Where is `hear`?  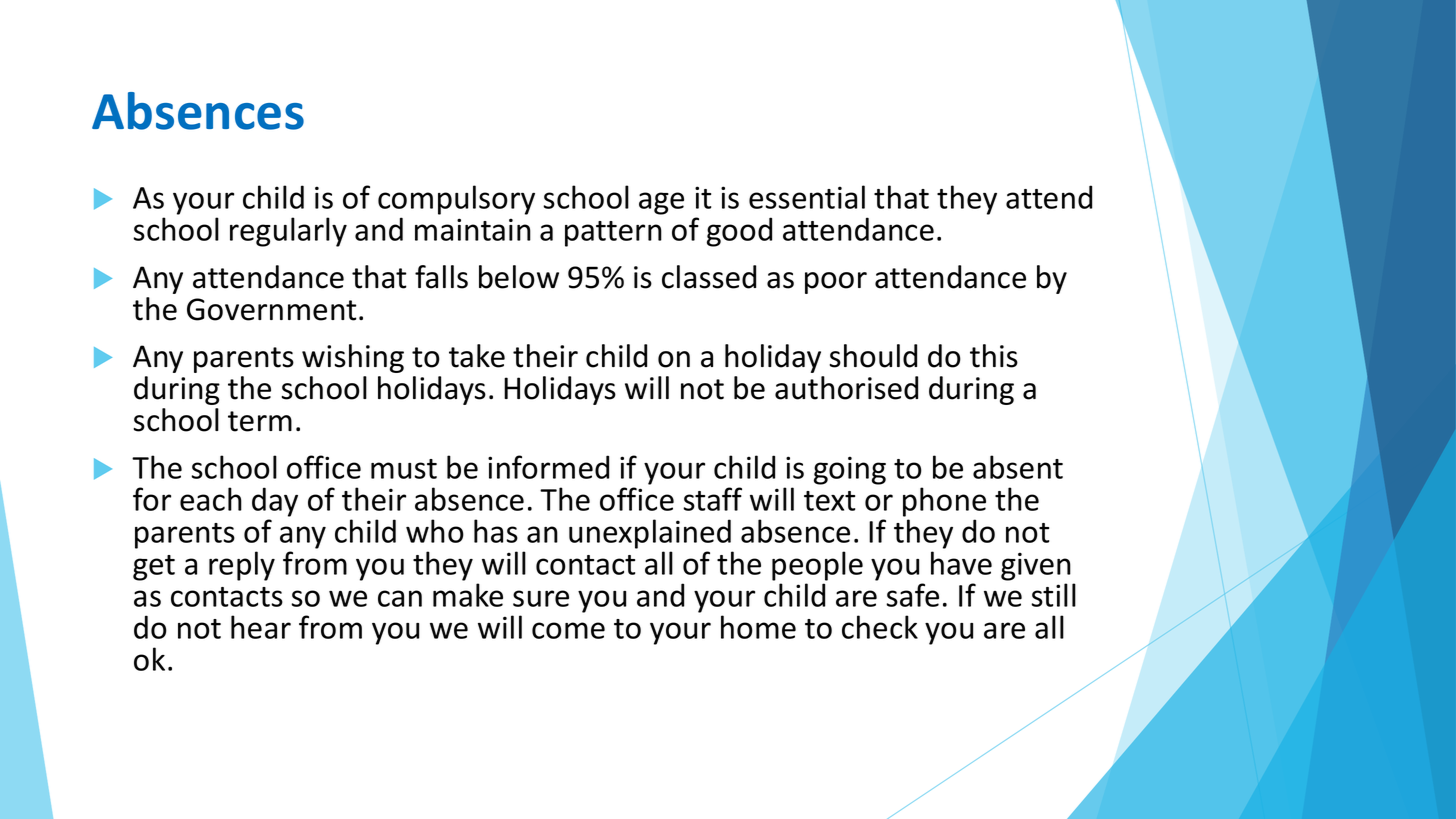
hear is located at coordinates (261, 627).
